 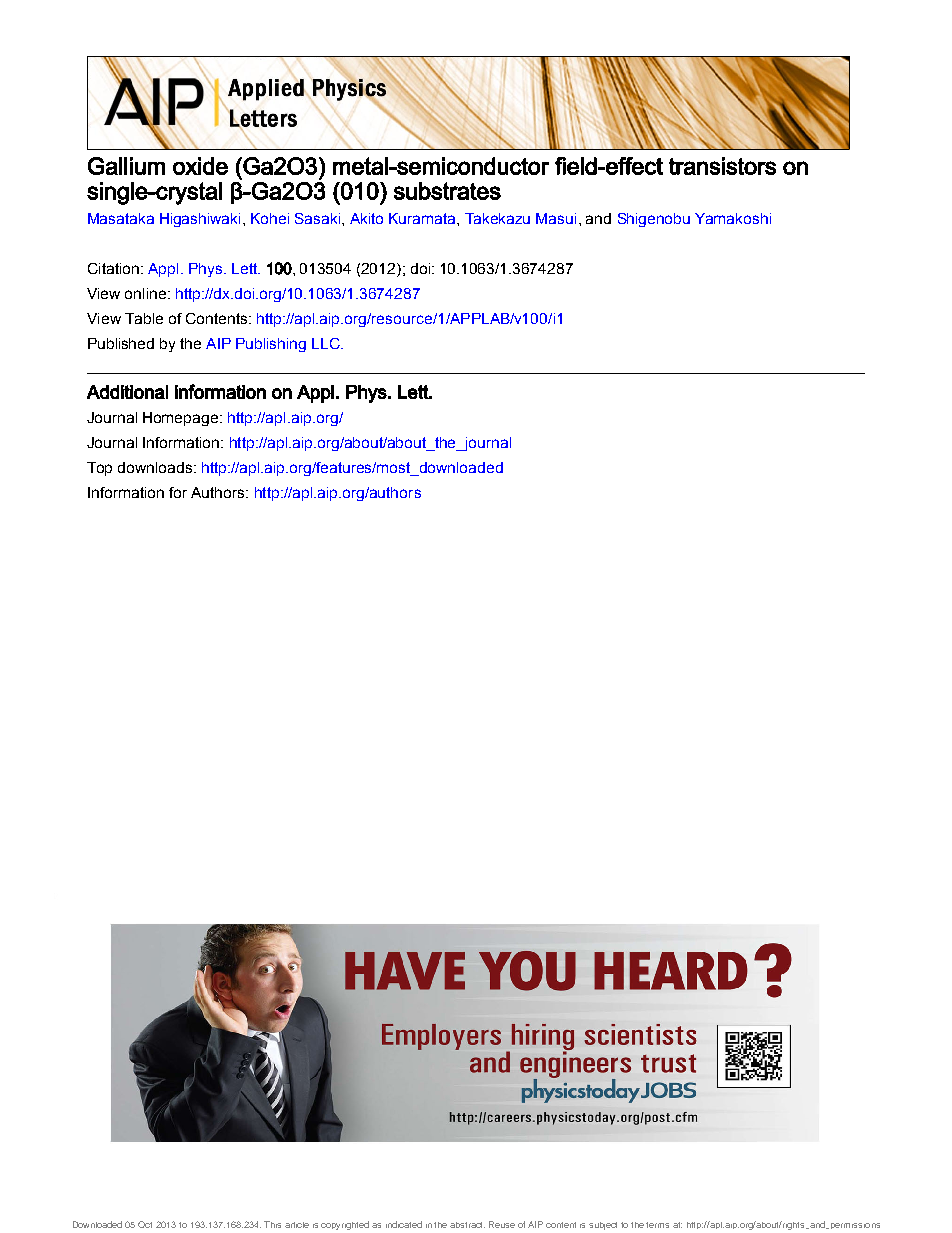 What do you see at coordinates (603, 1226) in the document?
I see `subject` at bounding box center [603, 1226].
